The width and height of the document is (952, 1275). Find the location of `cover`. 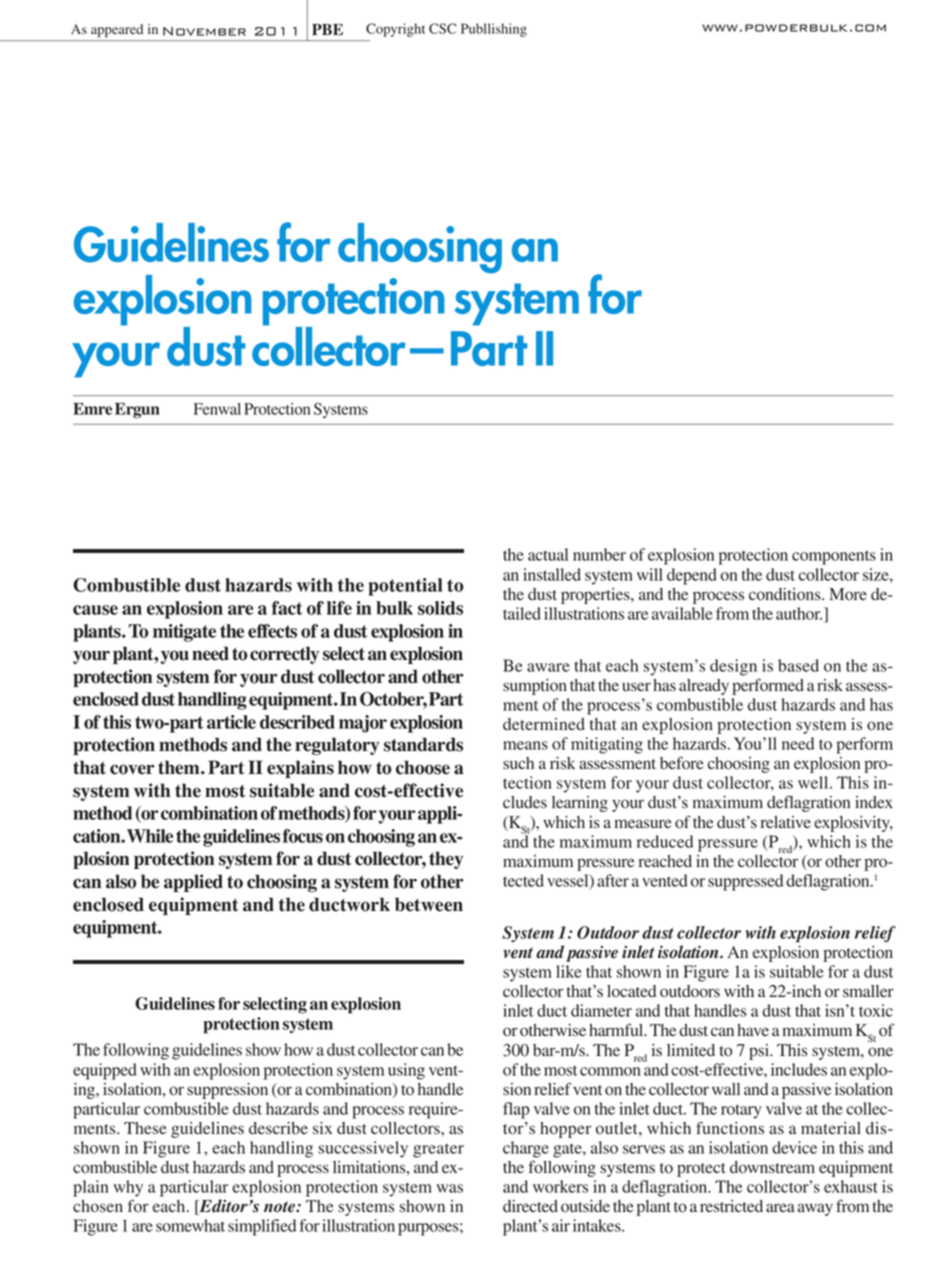

cover is located at coordinates (132, 769).
